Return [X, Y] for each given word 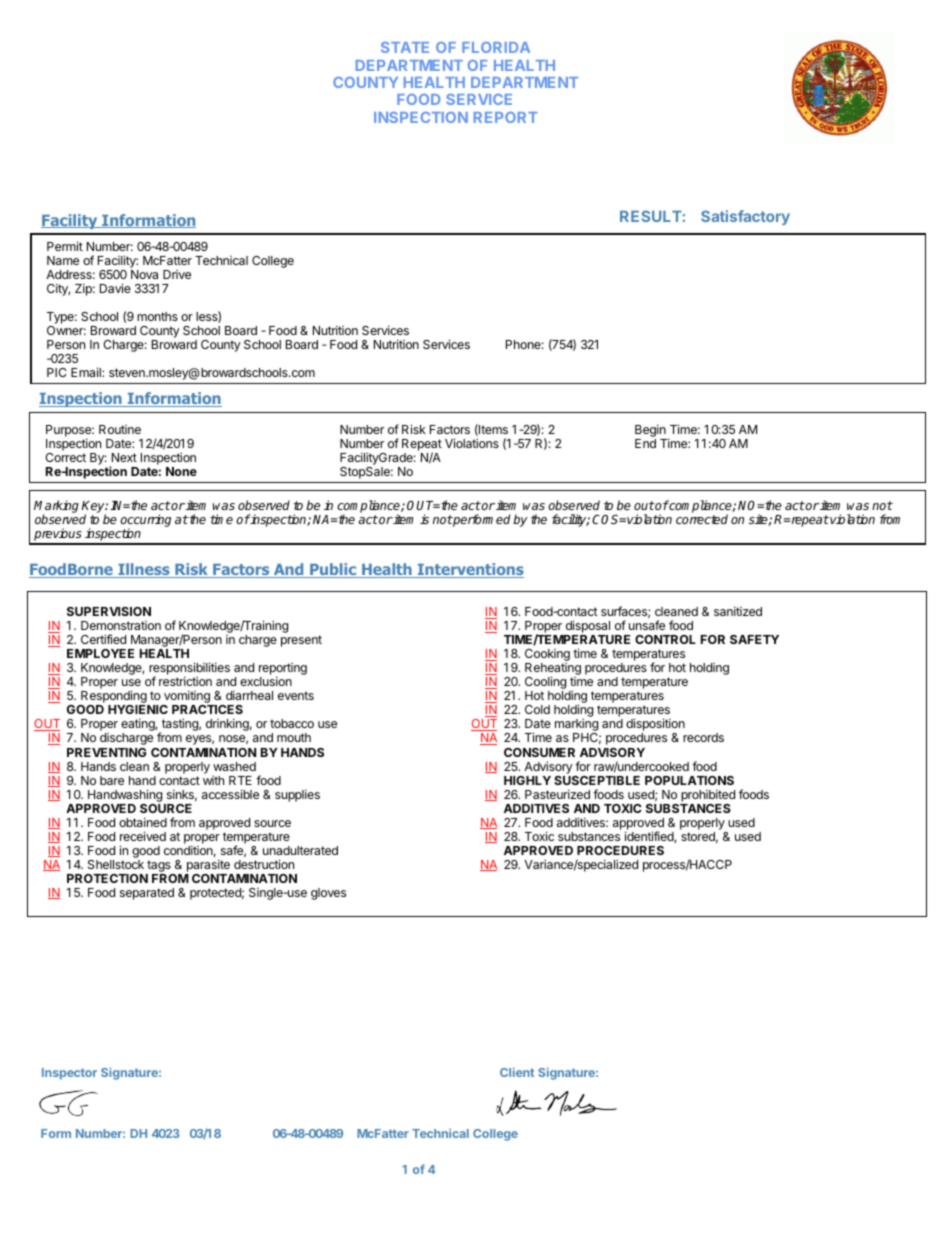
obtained [143, 822]
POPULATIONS [689, 780]
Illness [144, 570]
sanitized [738, 611]
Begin [651, 432]
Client [517, 1072]
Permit [65, 246]
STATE [405, 47]
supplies [297, 795]
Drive [177, 274]
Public [333, 570]
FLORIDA [496, 47]
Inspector [69, 1074]
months [157, 316]
